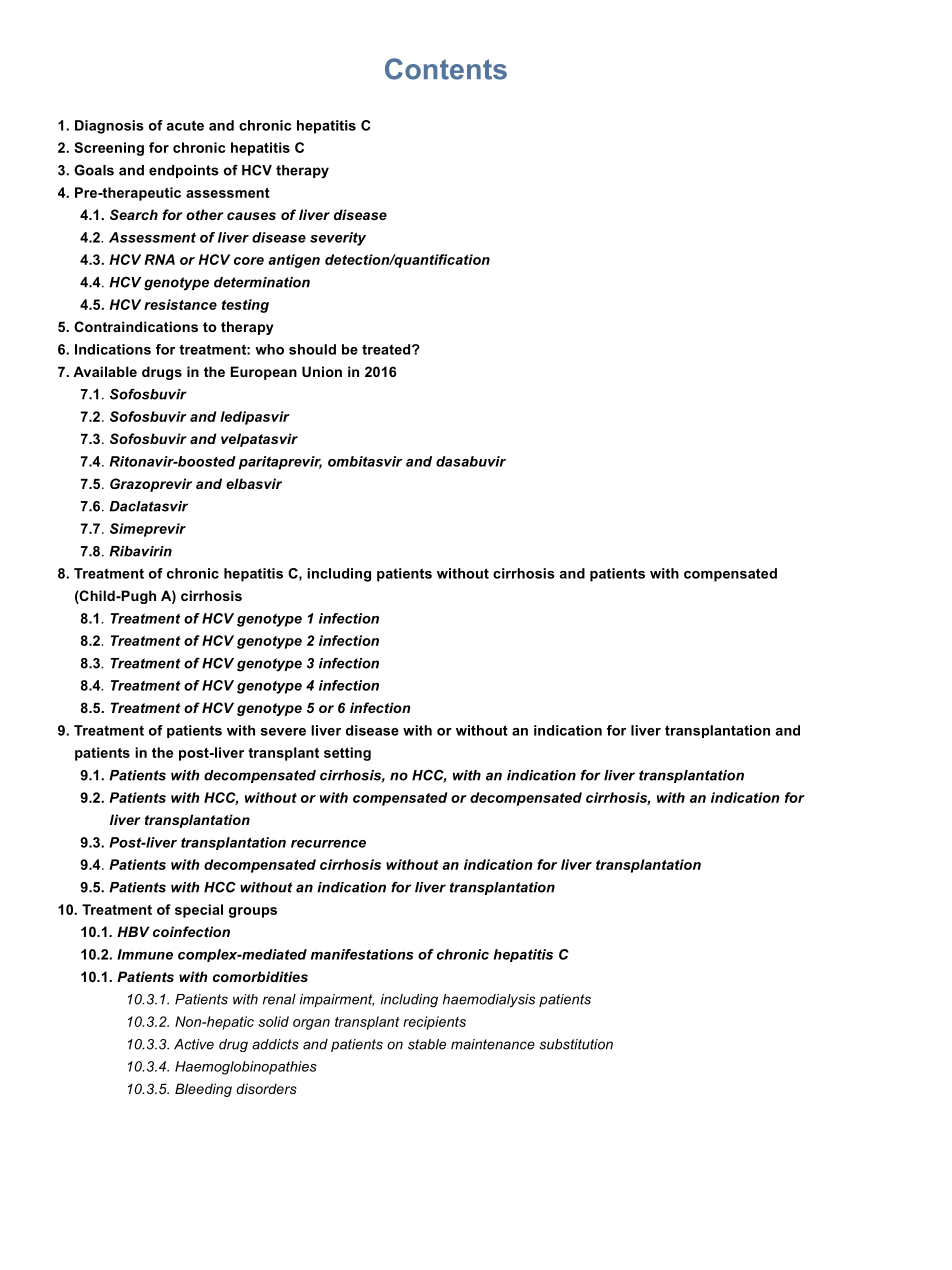 This image has width=952, height=1270. I want to click on severe, so click(283, 732).
